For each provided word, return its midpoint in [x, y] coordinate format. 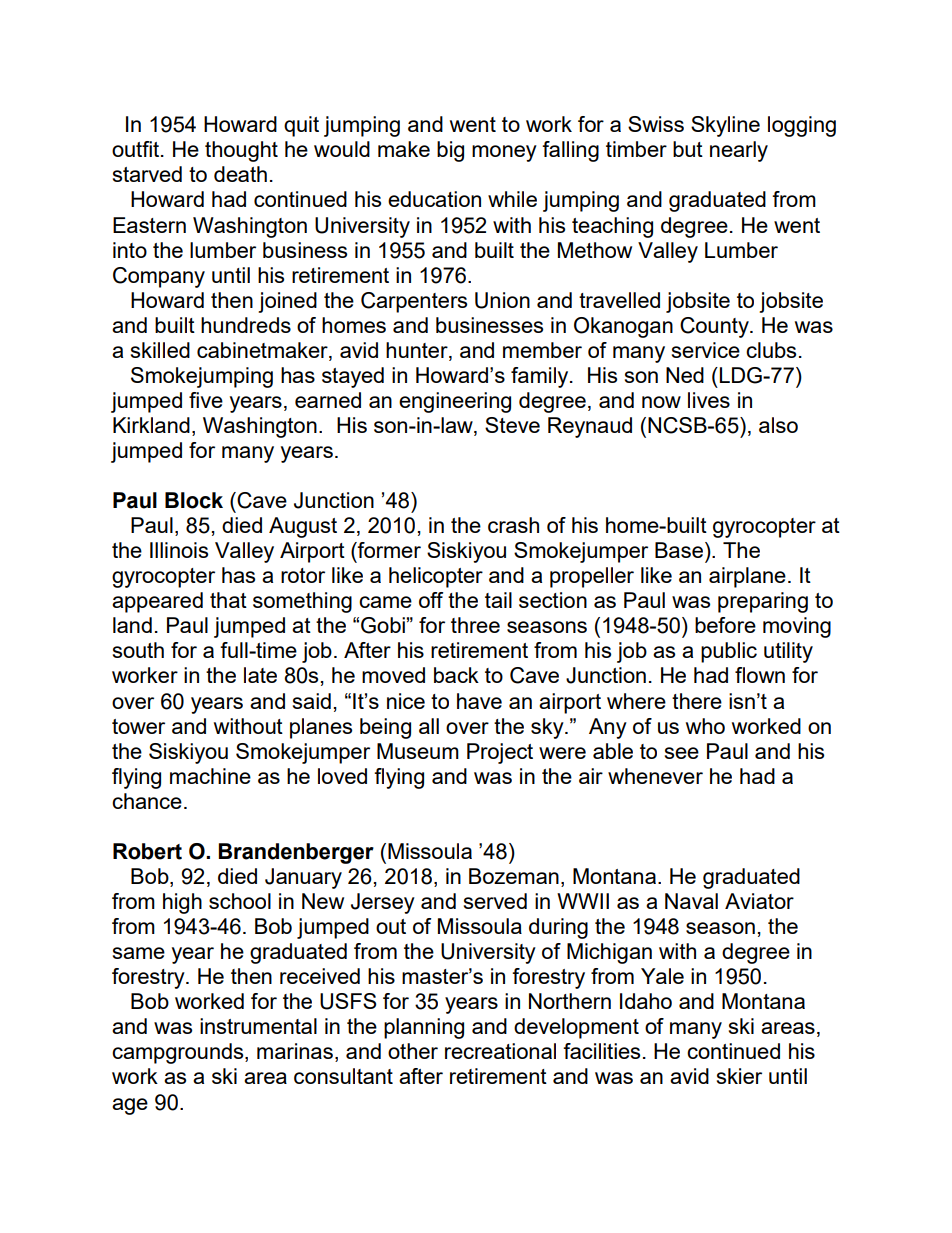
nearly [739, 151]
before [725, 625]
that [228, 600]
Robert [147, 851]
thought [241, 151]
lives [709, 400]
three [475, 625]
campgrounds [179, 1053]
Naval [691, 901]
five [206, 400]
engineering [455, 402]
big [450, 151]
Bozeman [514, 876]
